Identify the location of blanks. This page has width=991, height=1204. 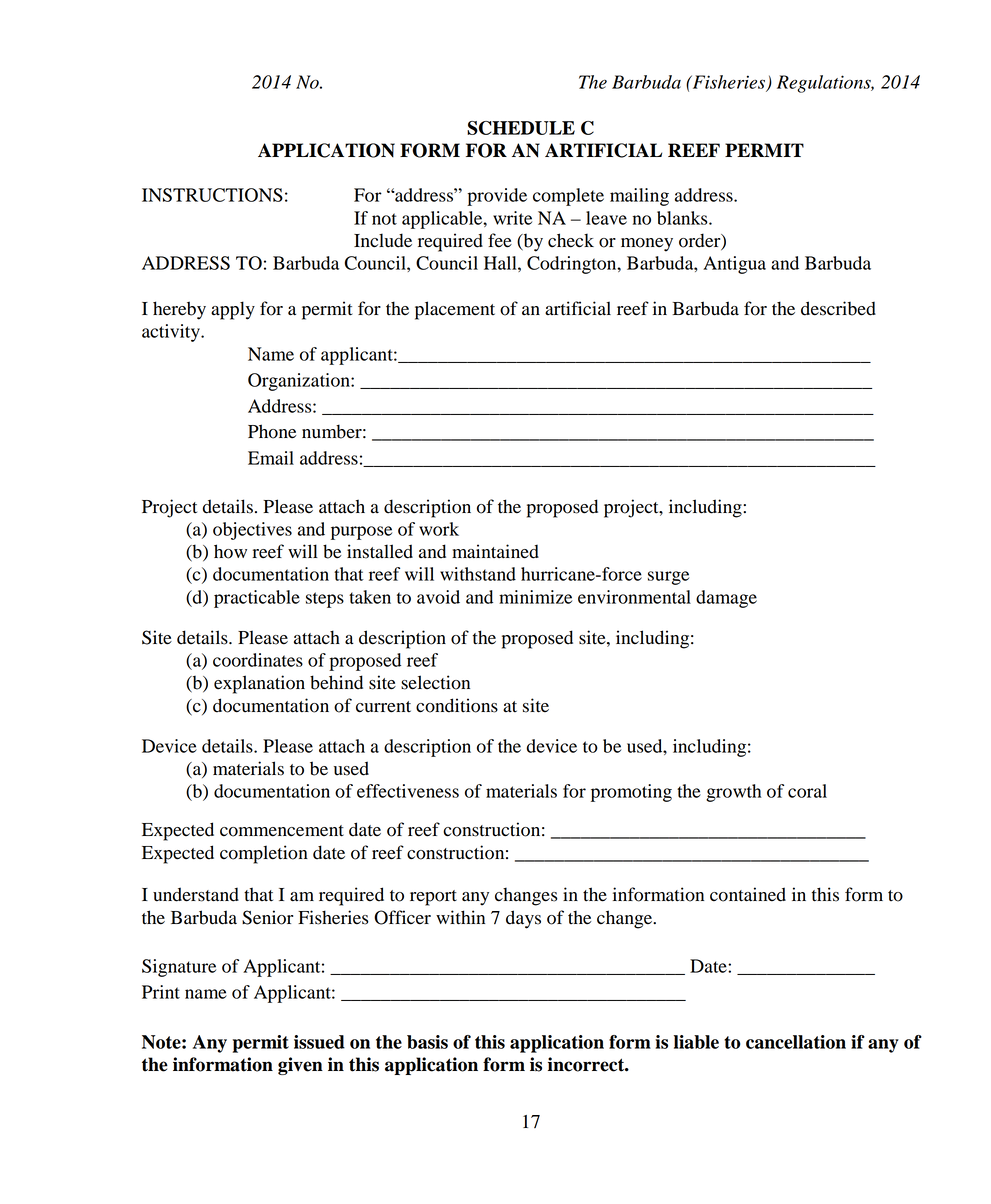
(683, 218).
